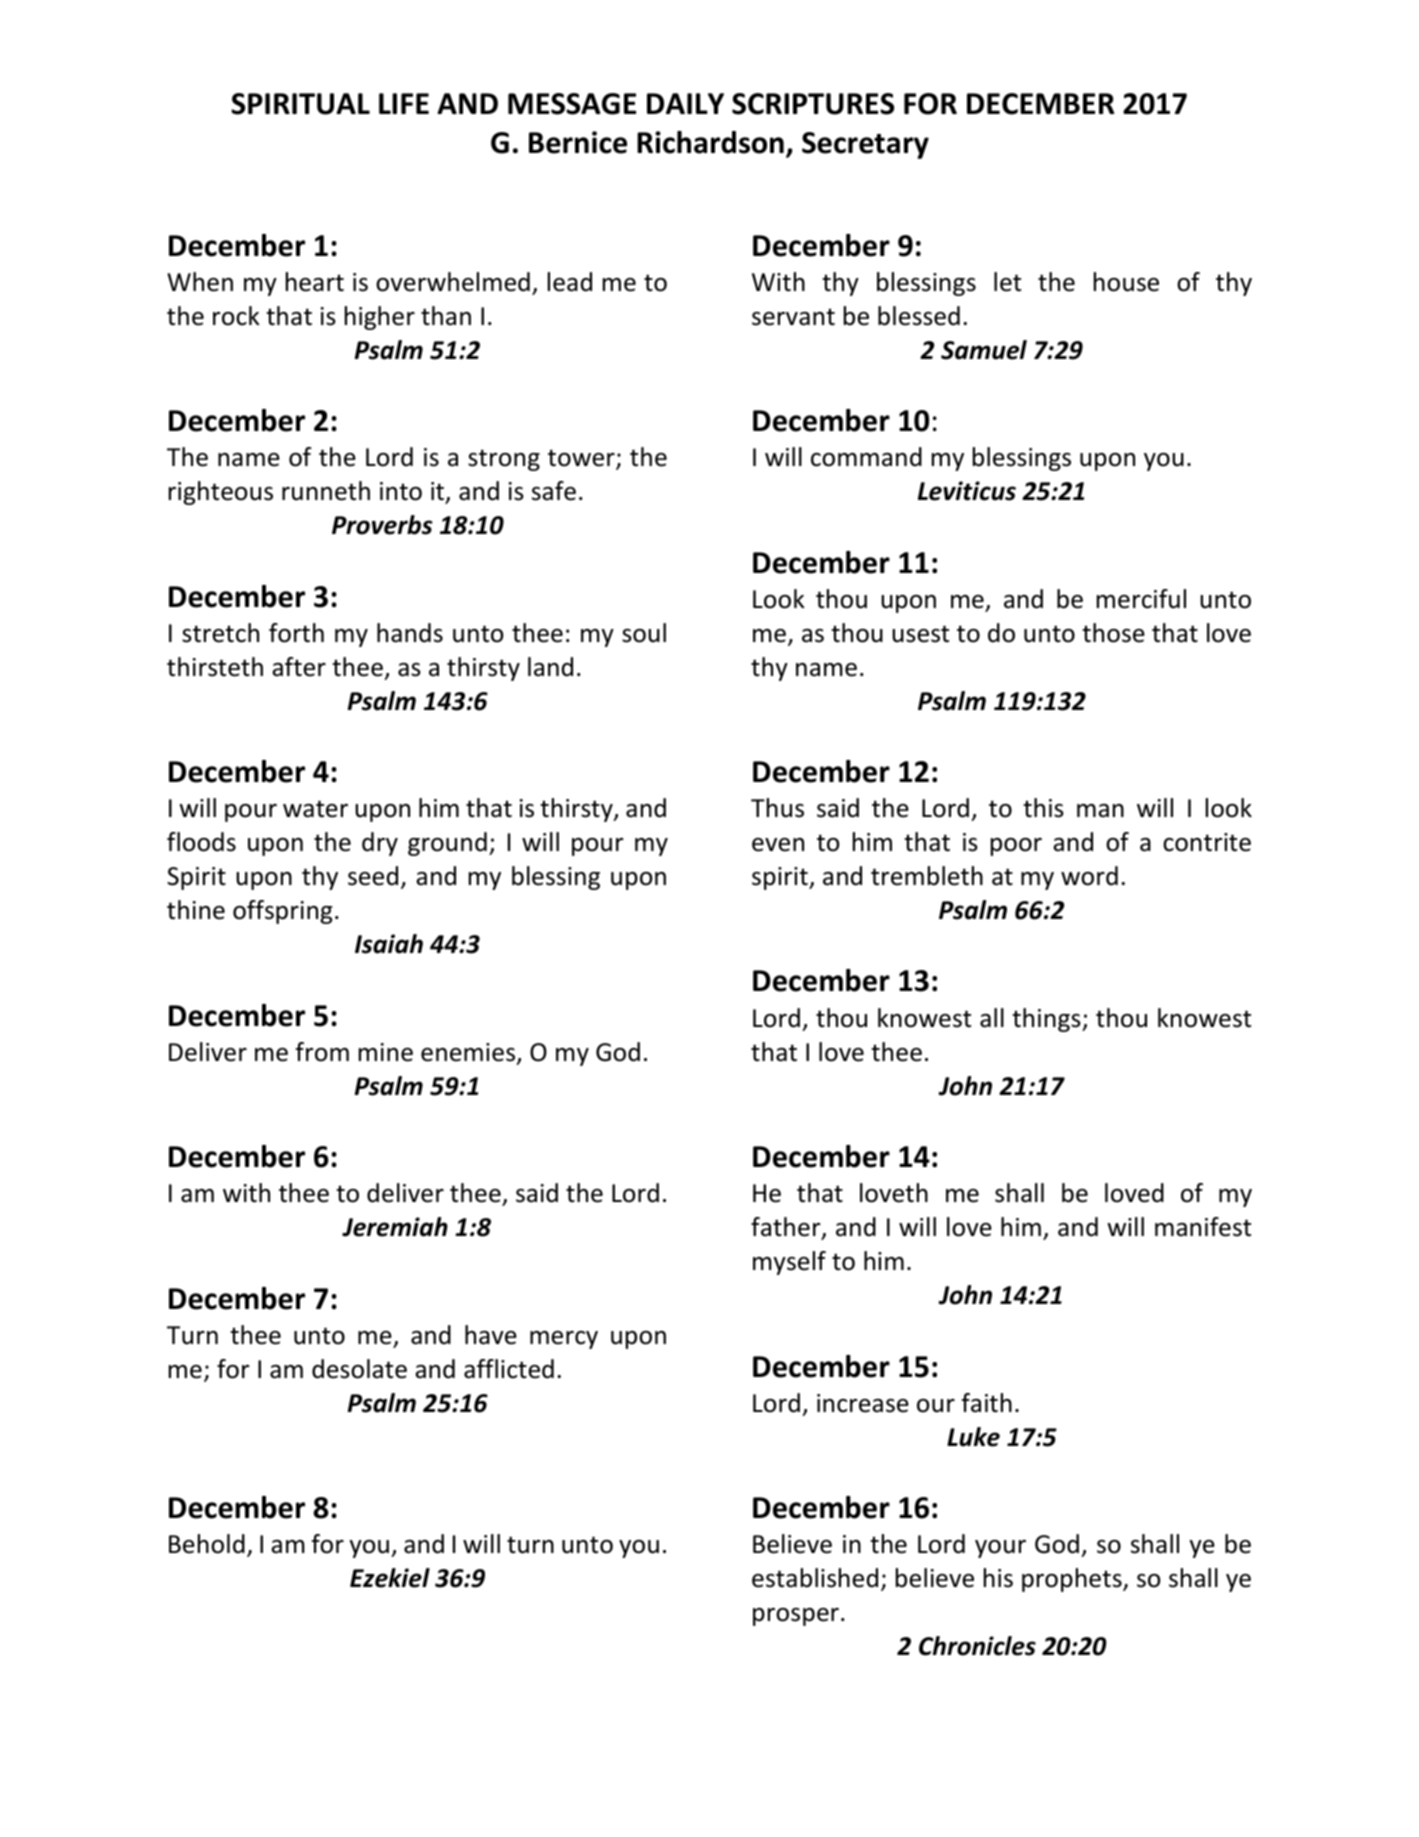 This document has height=1837, width=1419. Describe the element at coordinates (395, 1227) in the document. I see `Jeremiah` at that location.
